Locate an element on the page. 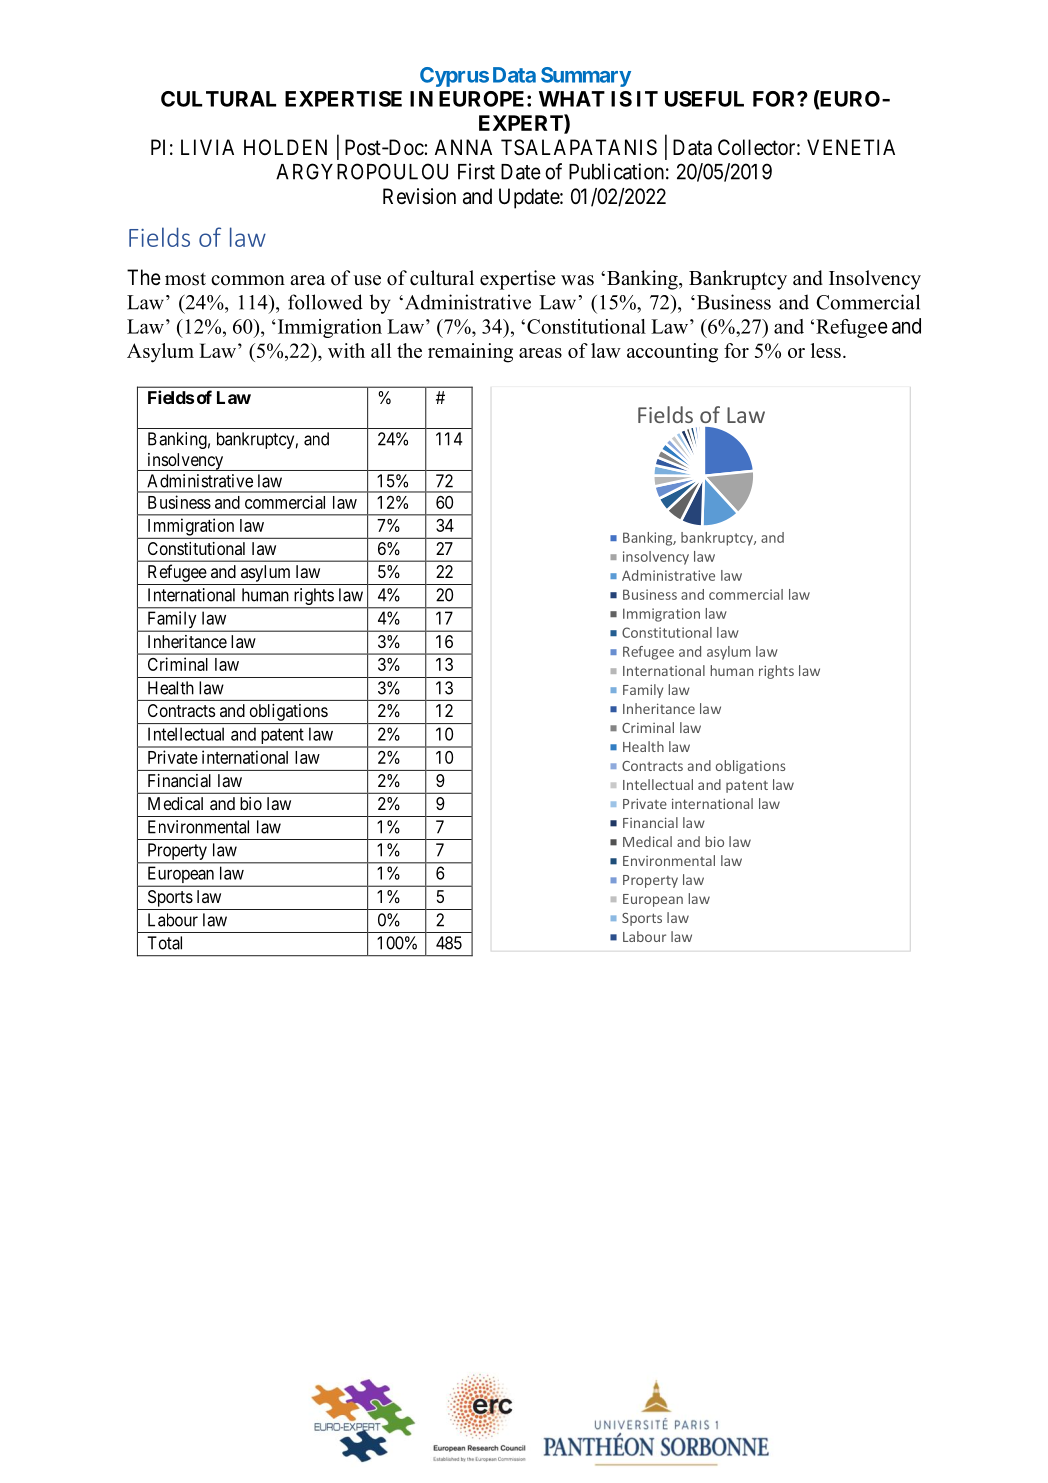  accounting is located at coordinates (672, 353).
